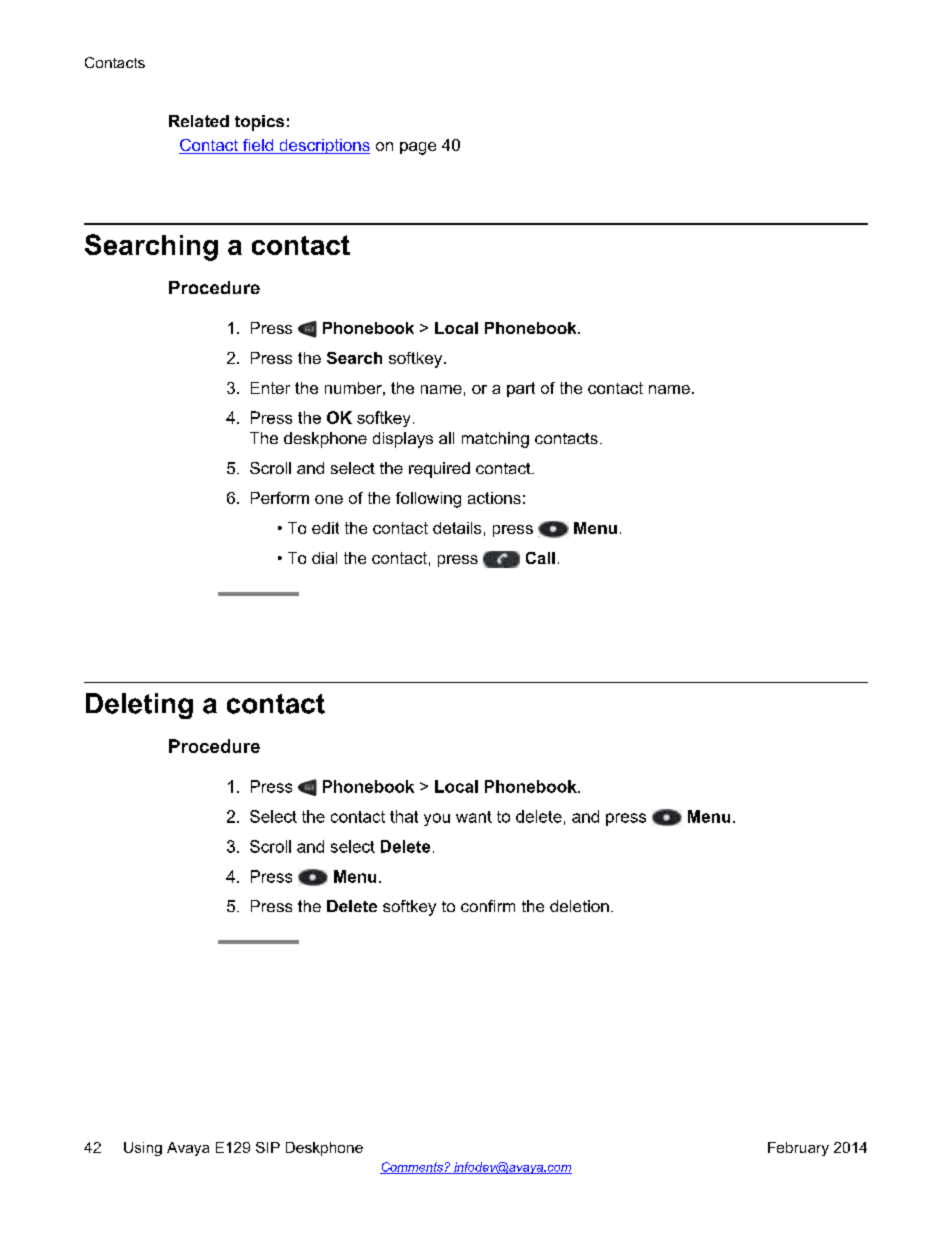 The image size is (952, 1233). Describe the element at coordinates (474, 817) in the page. I see `want` at that location.
